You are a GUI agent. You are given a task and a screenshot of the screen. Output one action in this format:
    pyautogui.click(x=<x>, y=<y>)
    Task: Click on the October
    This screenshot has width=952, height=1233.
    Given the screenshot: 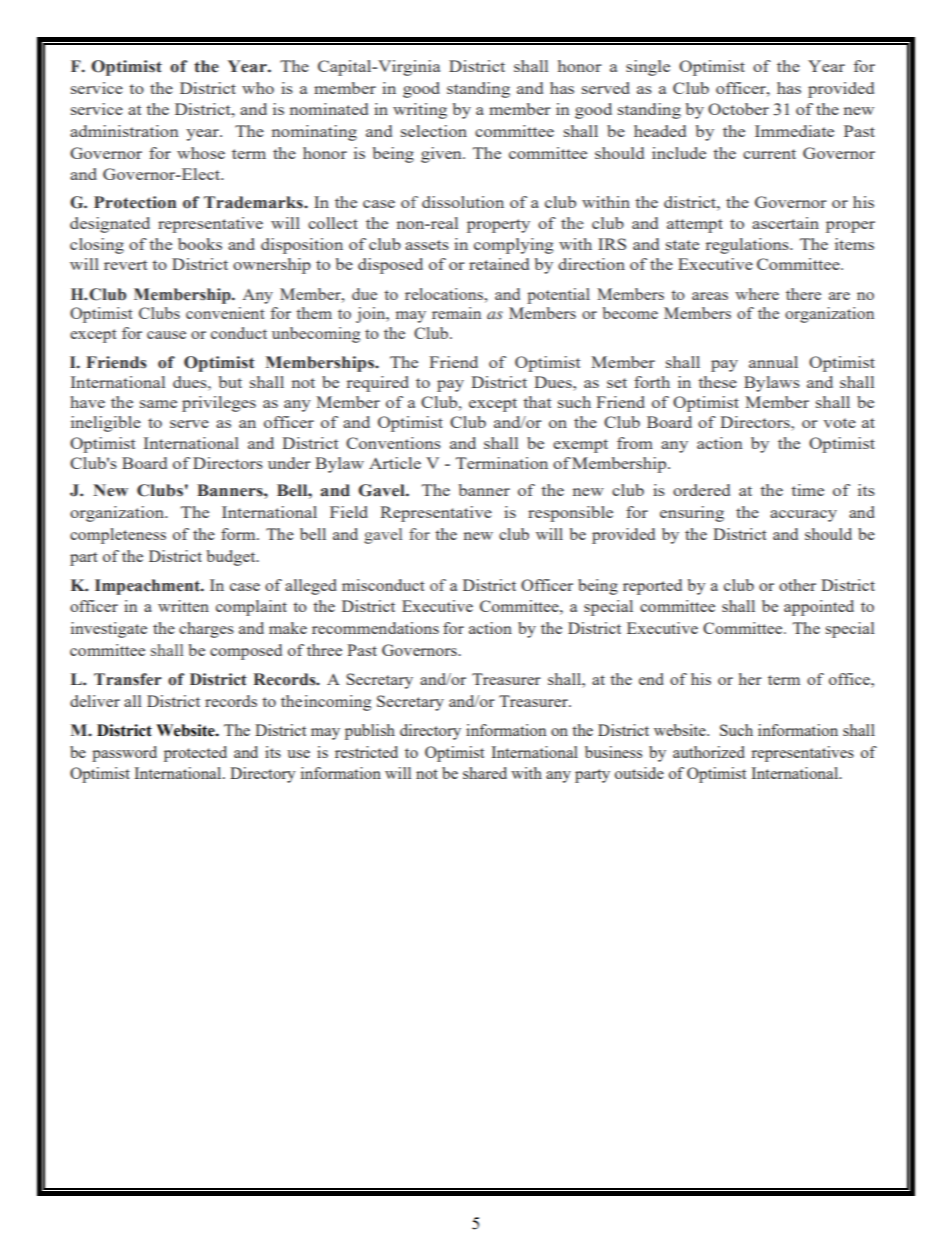 What is the action you would take?
    pyautogui.click(x=738, y=109)
